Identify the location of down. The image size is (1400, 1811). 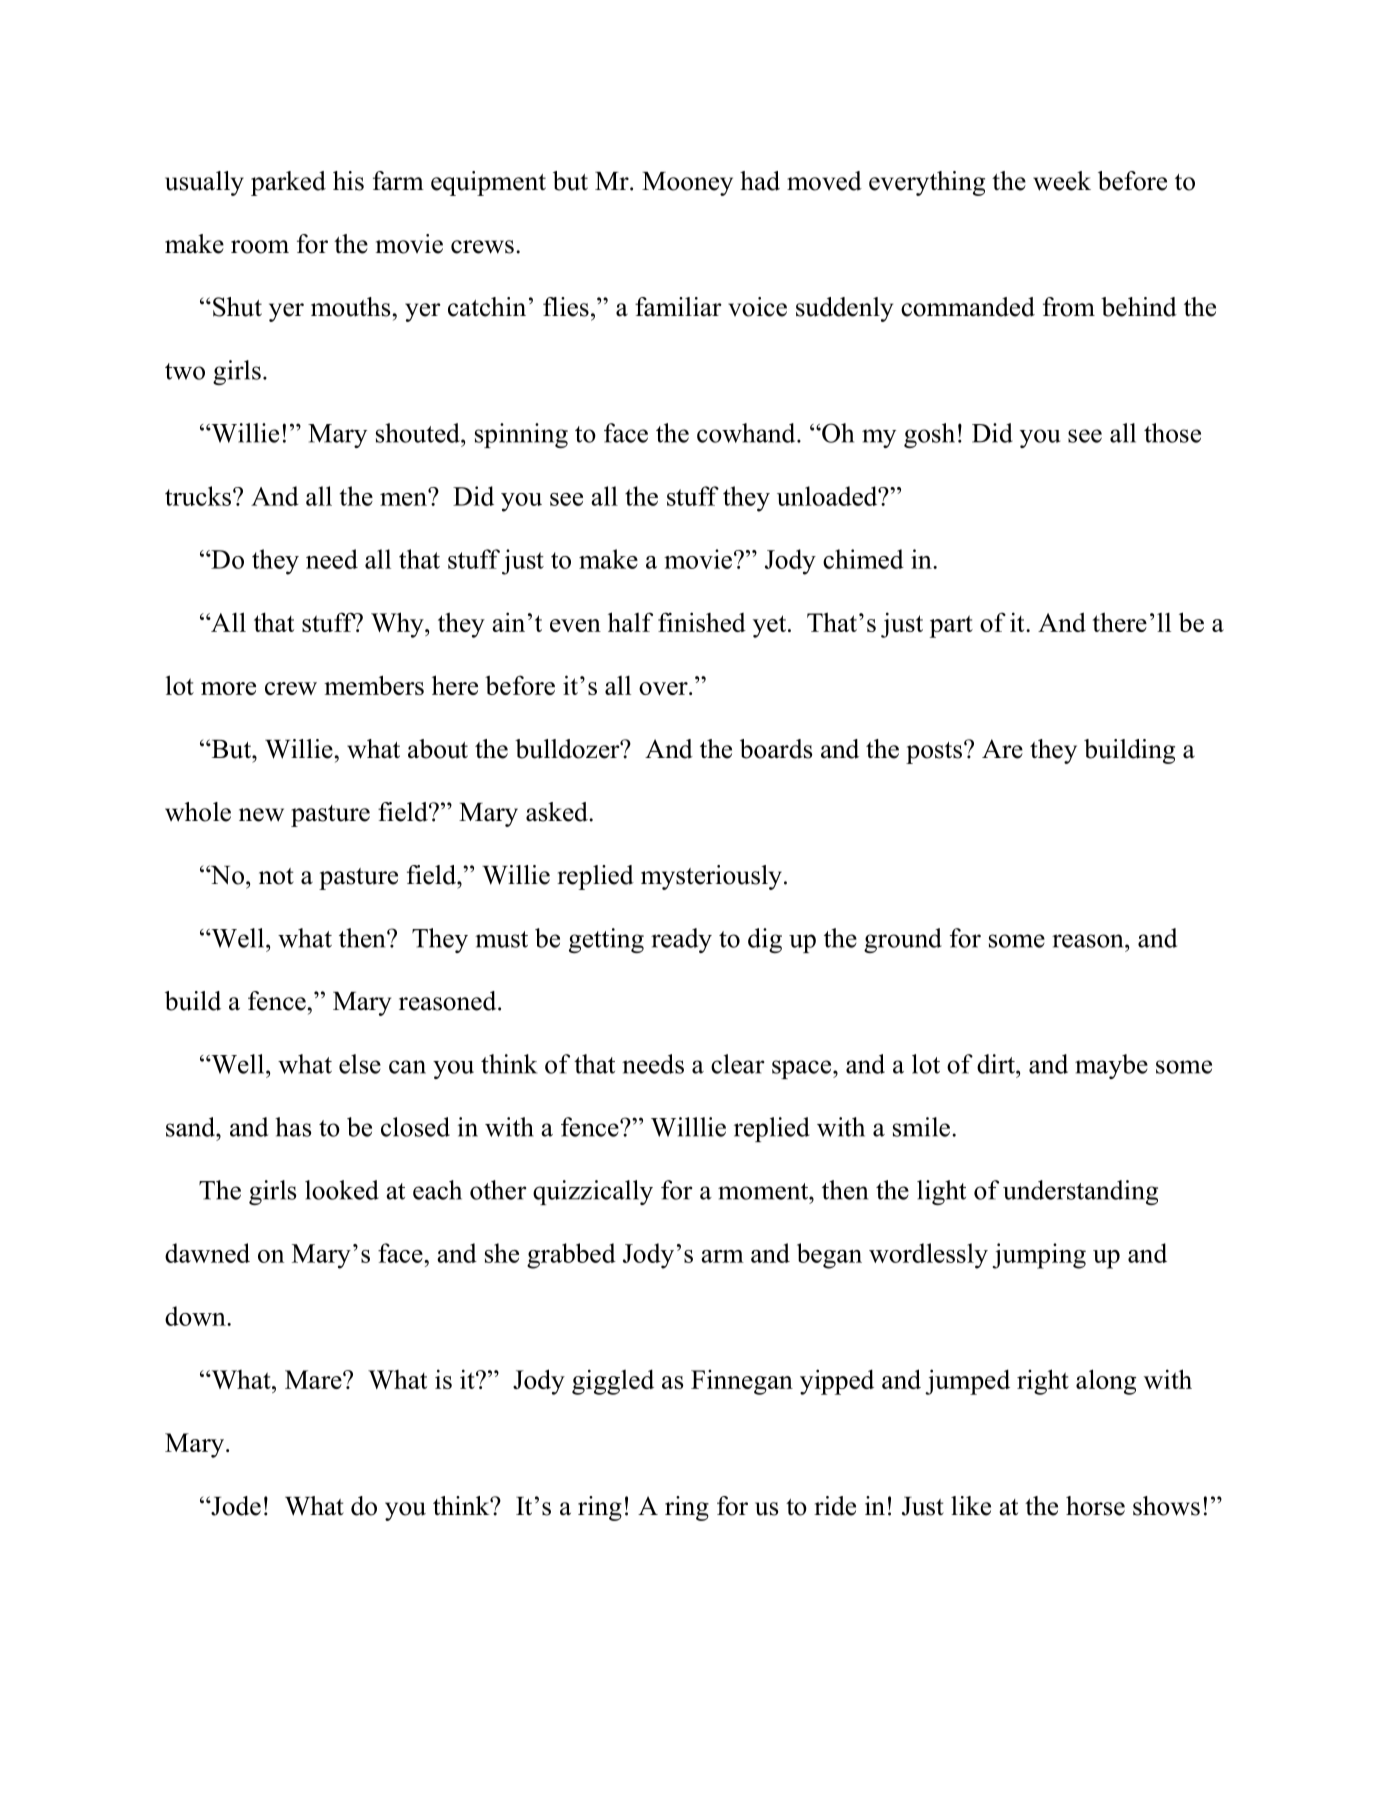
(196, 1316).
